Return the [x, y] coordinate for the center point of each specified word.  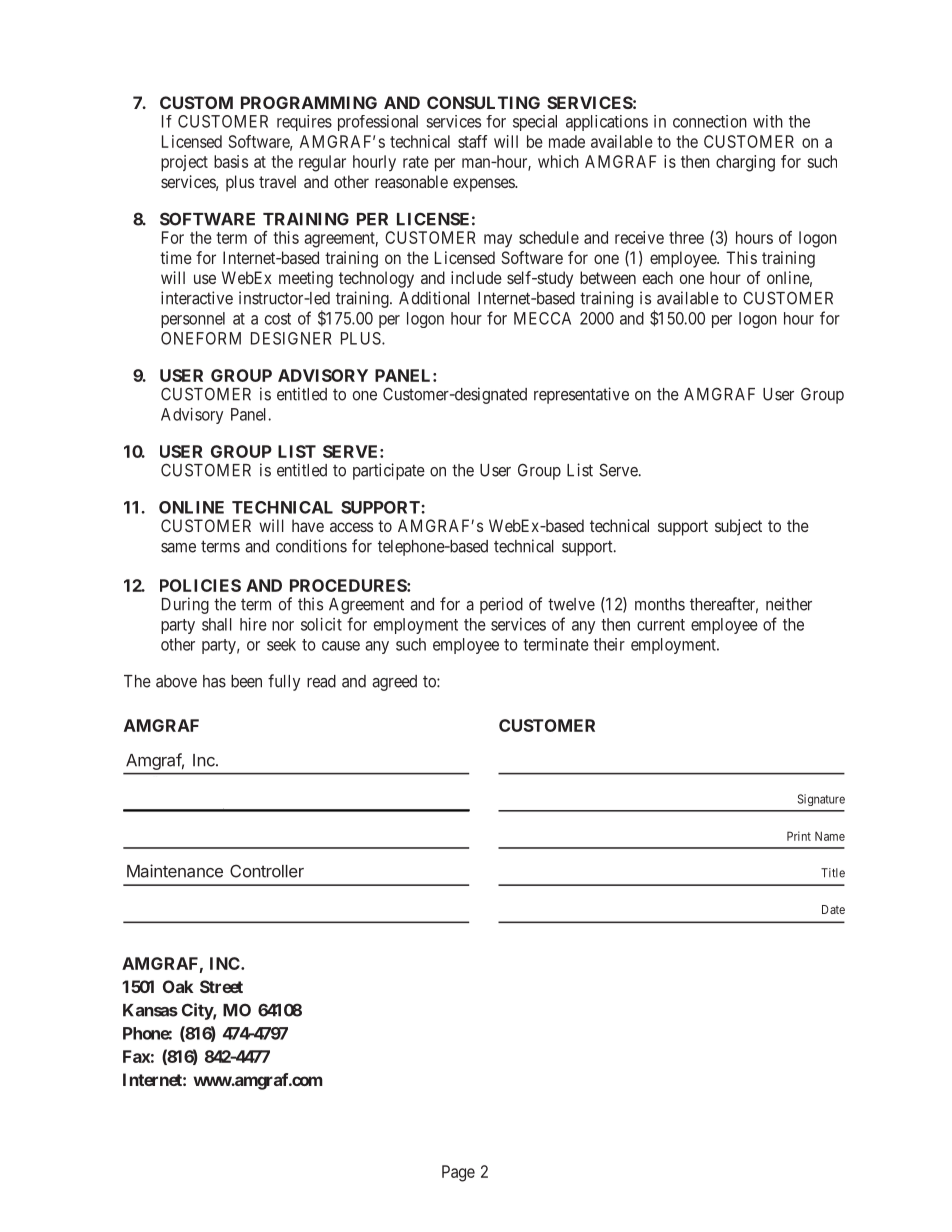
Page [458, 1173]
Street [221, 986]
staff [473, 141]
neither [789, 604]
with [768, 121]
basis [231, 161]
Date [833, 909]
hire [253, 624]
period [501, 605]
